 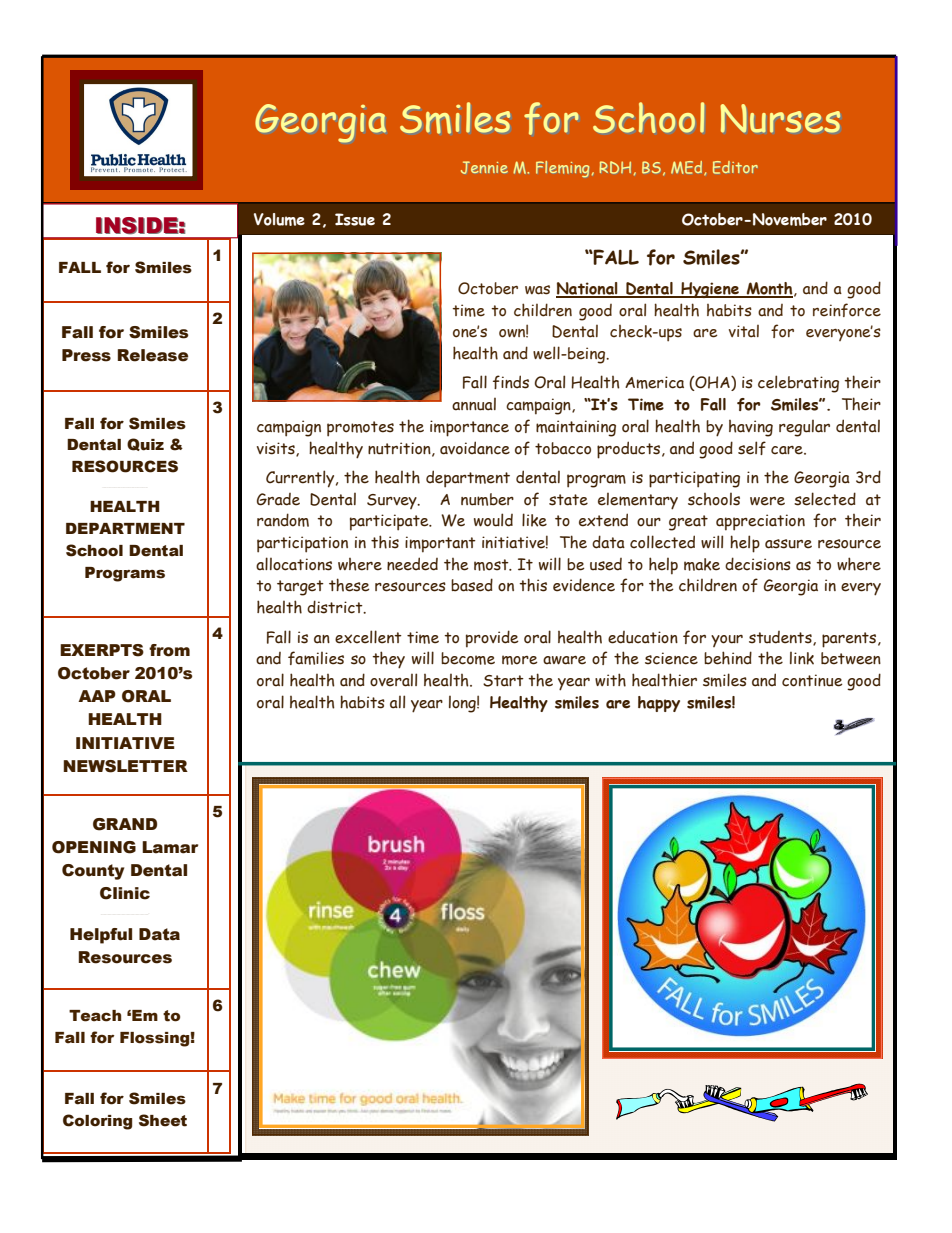 I want to click on Hygiene, so click(x=710, y=290).
